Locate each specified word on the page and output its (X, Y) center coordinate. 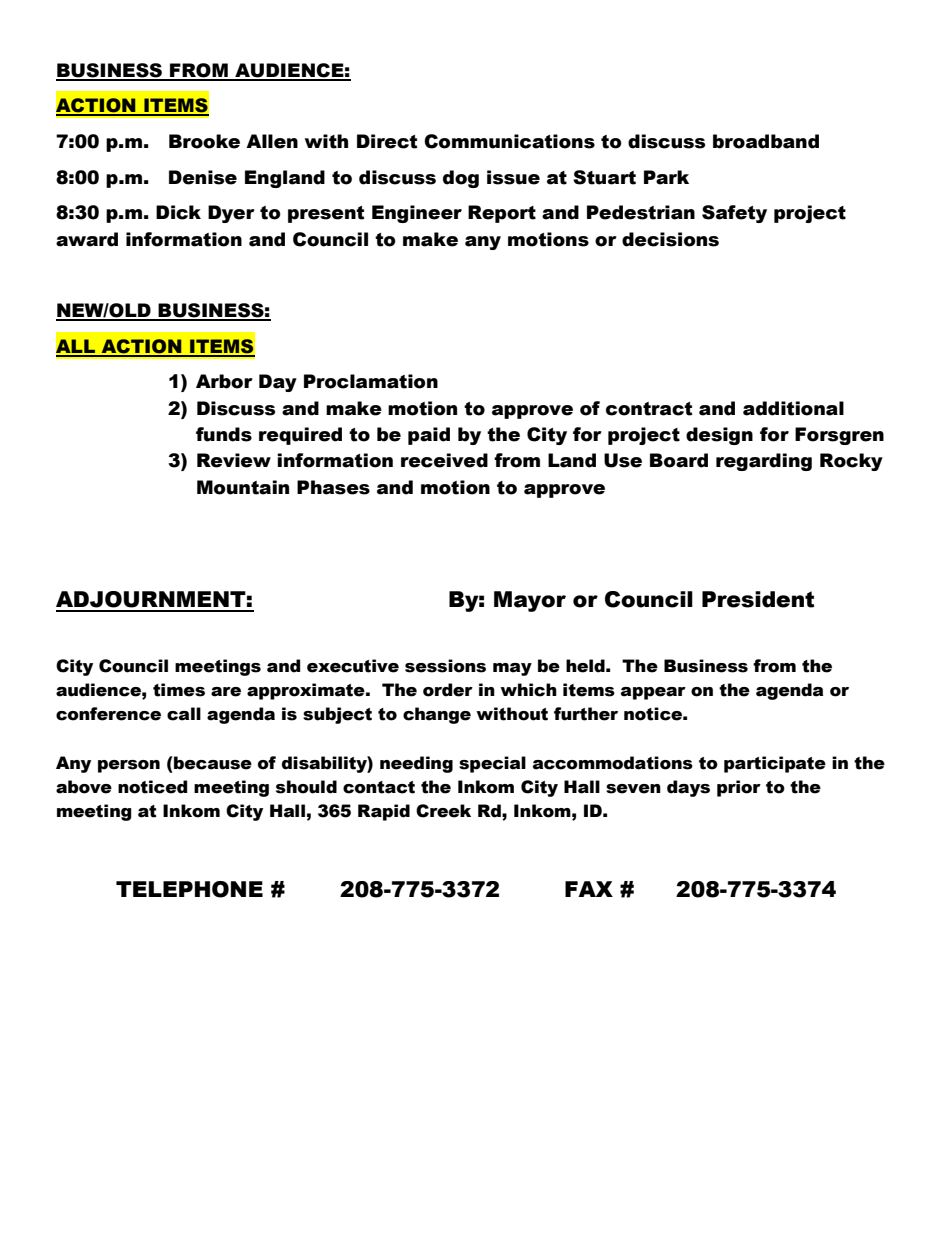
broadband (766, 141)
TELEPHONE (189, 889)
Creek (443, 811)
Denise (203, 177)
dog (461, 179)
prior (739, 788)
